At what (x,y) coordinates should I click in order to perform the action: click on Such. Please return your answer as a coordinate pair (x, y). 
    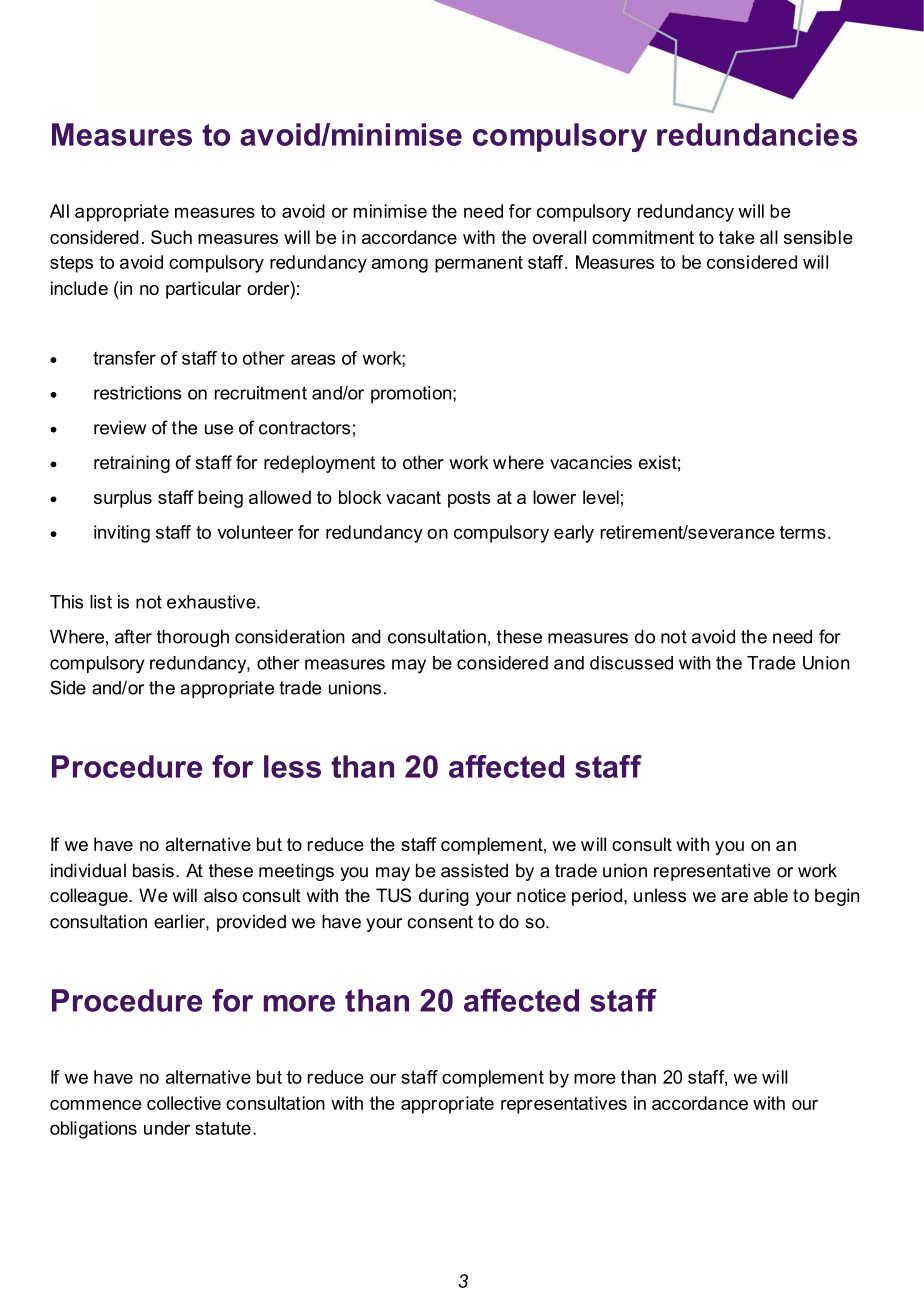
    Looking at the image, I should click on (171, 237).
